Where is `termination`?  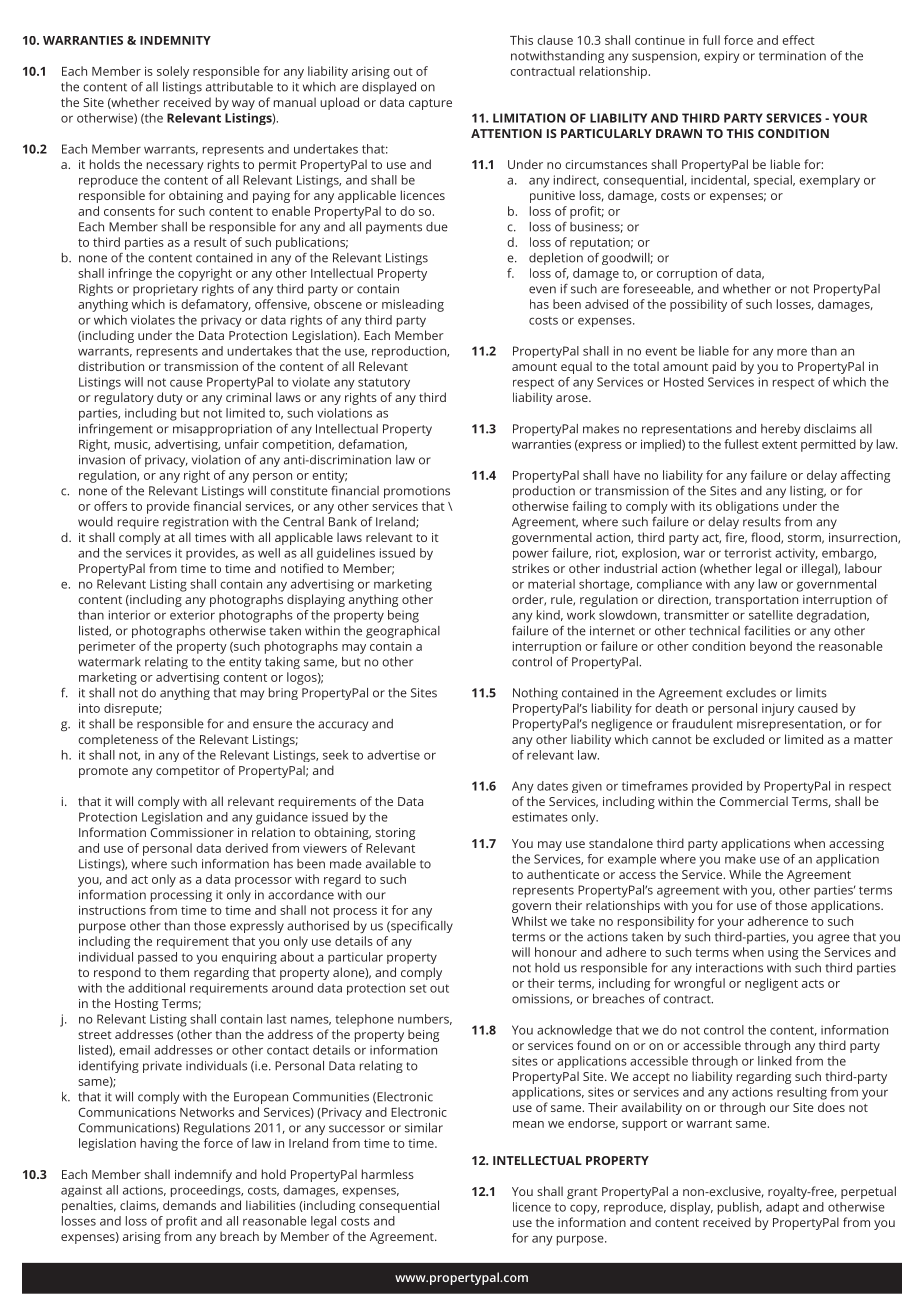 termination is located at coordinates (792, 56).
